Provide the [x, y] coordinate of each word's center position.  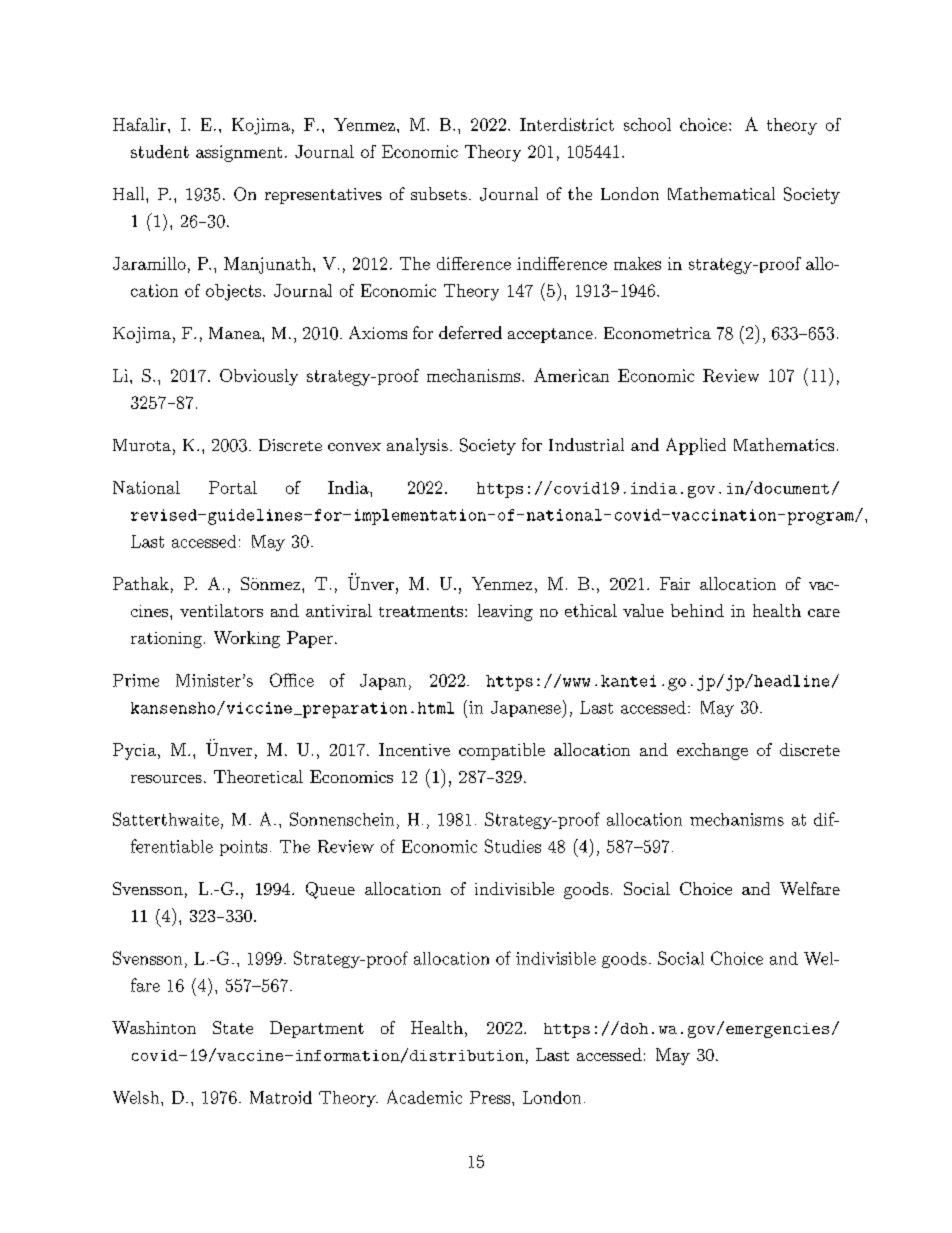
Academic [424, 1097]
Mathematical [721, 193]
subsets [439, 193]
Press [490, 1097]
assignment [239, 153]
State [233, 1027]
